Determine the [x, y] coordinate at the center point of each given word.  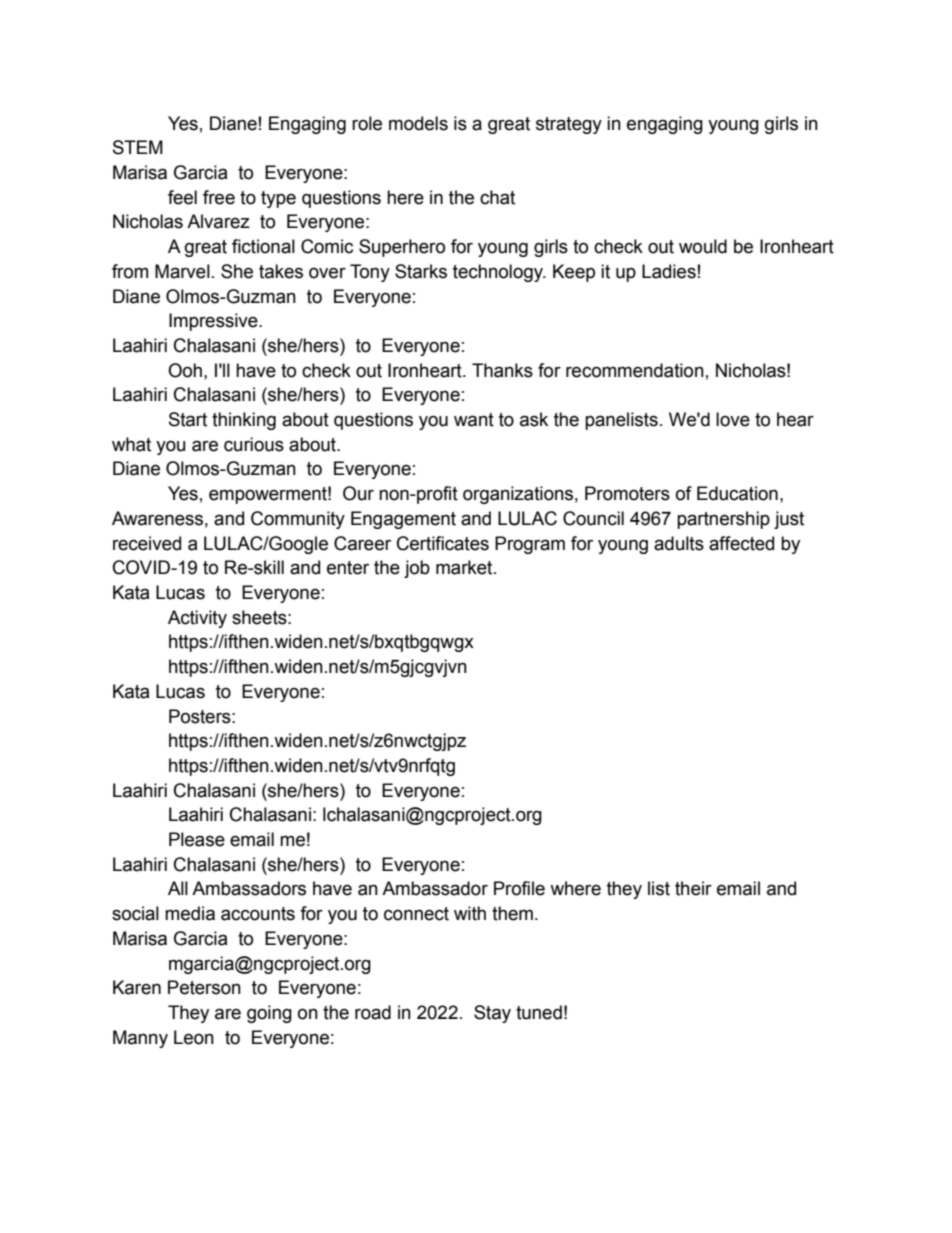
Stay [492, 1014]
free [219, 197]
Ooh [185, 370]
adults [679, 543]
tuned [539, 1012]
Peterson [204, 987]
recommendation [635, 370]
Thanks [502, 370]
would [703, 246]
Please [197, 839]
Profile [519, 888]
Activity [197, 619]
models [418, 123]
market [465, 567]
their [693, 888]
